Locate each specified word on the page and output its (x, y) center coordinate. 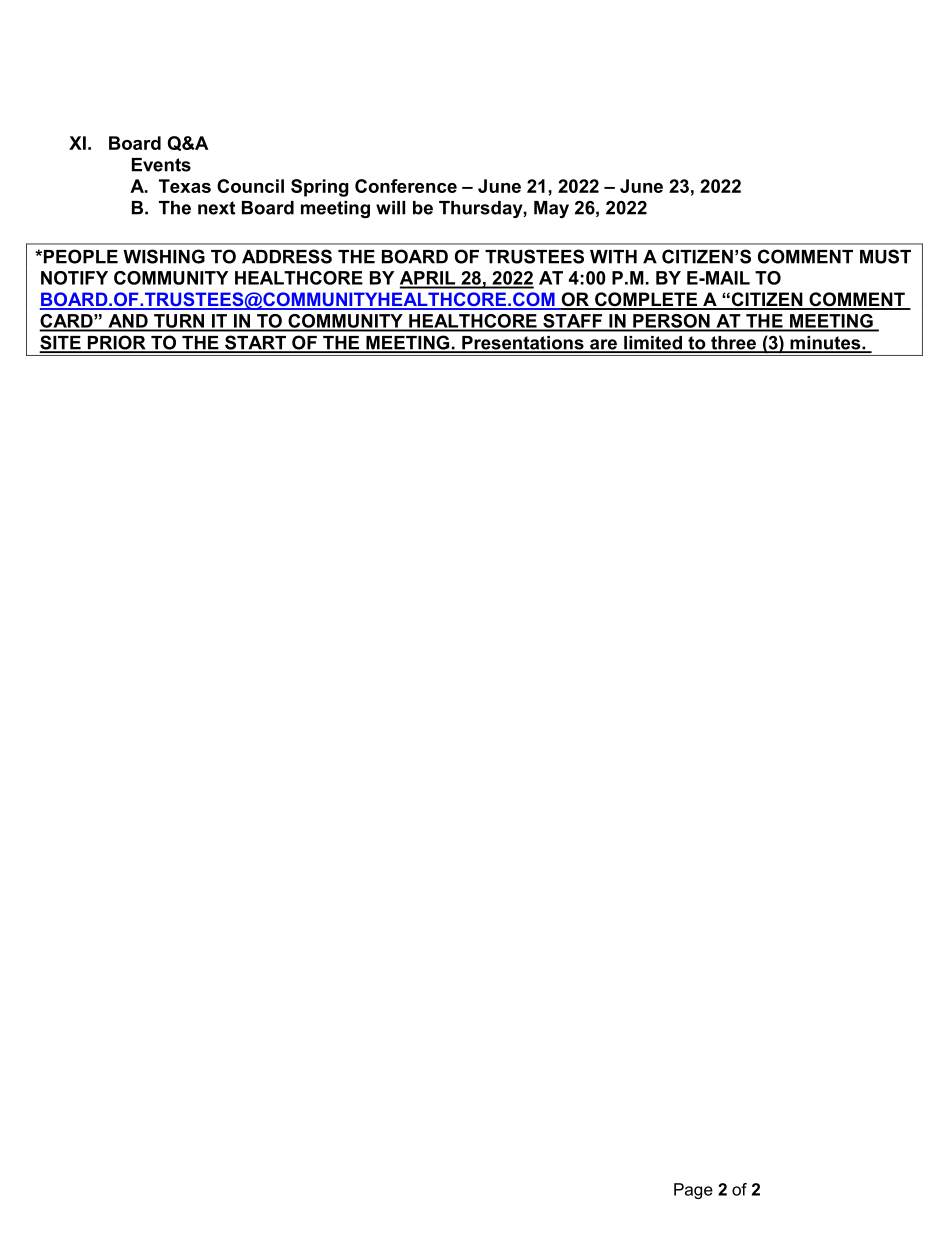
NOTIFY (74, 278)
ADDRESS (287, 256)
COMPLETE (646, 300)
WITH (613, 257)
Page (693, 1191)
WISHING (164, 256)
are (603, 345)
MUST (885, 256)
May (551, 209)
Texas (185, 186)
